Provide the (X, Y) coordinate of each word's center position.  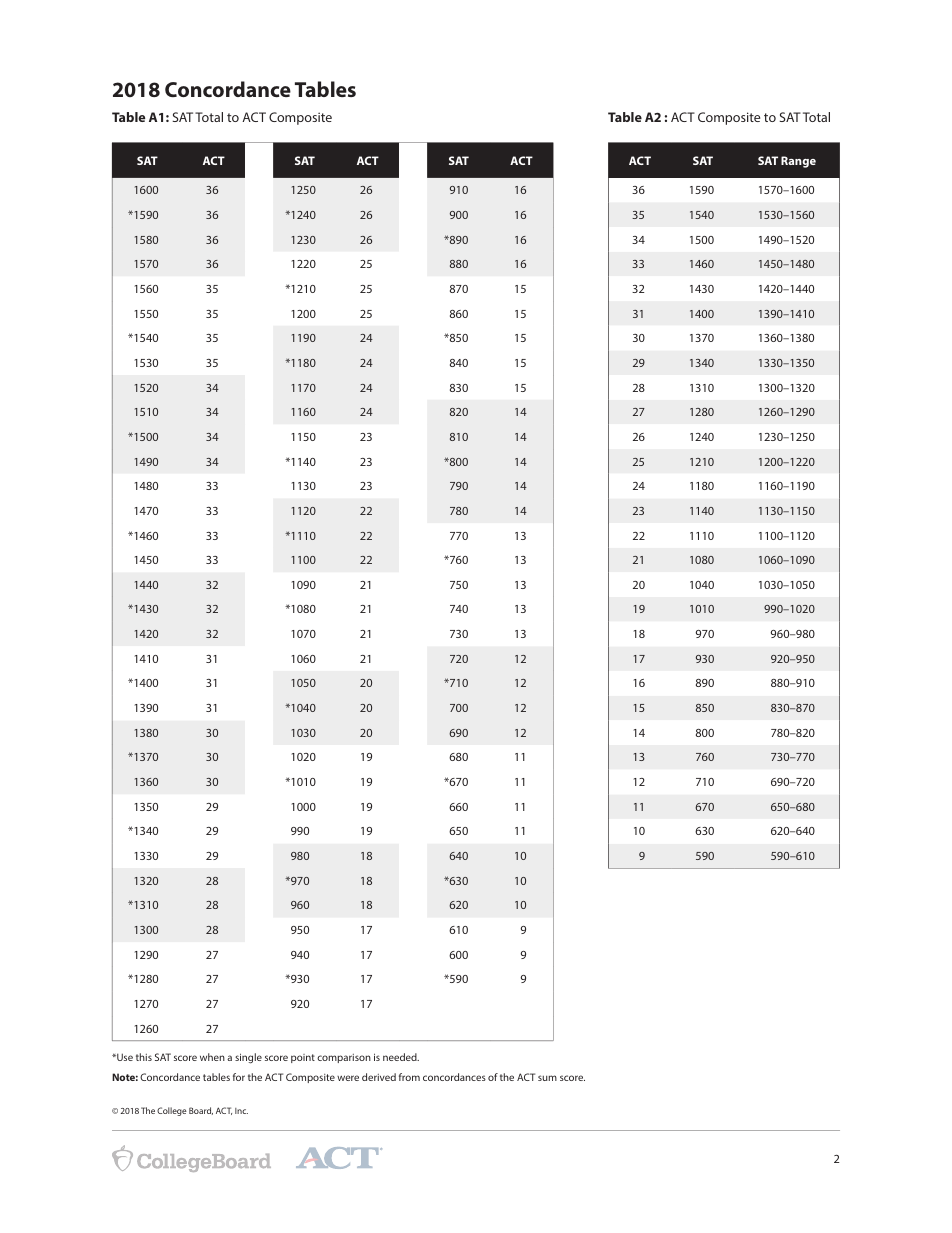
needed (401, 1057)
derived (379, 1077)
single (248, 1058)
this (144, 1057)
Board (201, 1111)
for (239, 1077)
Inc (241, 1111)
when (212, 1057)
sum (547, 1078)
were (348, 1078)
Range (798, 162)
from (409, 1077)
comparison (344, 1058)
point (303, 1058)
